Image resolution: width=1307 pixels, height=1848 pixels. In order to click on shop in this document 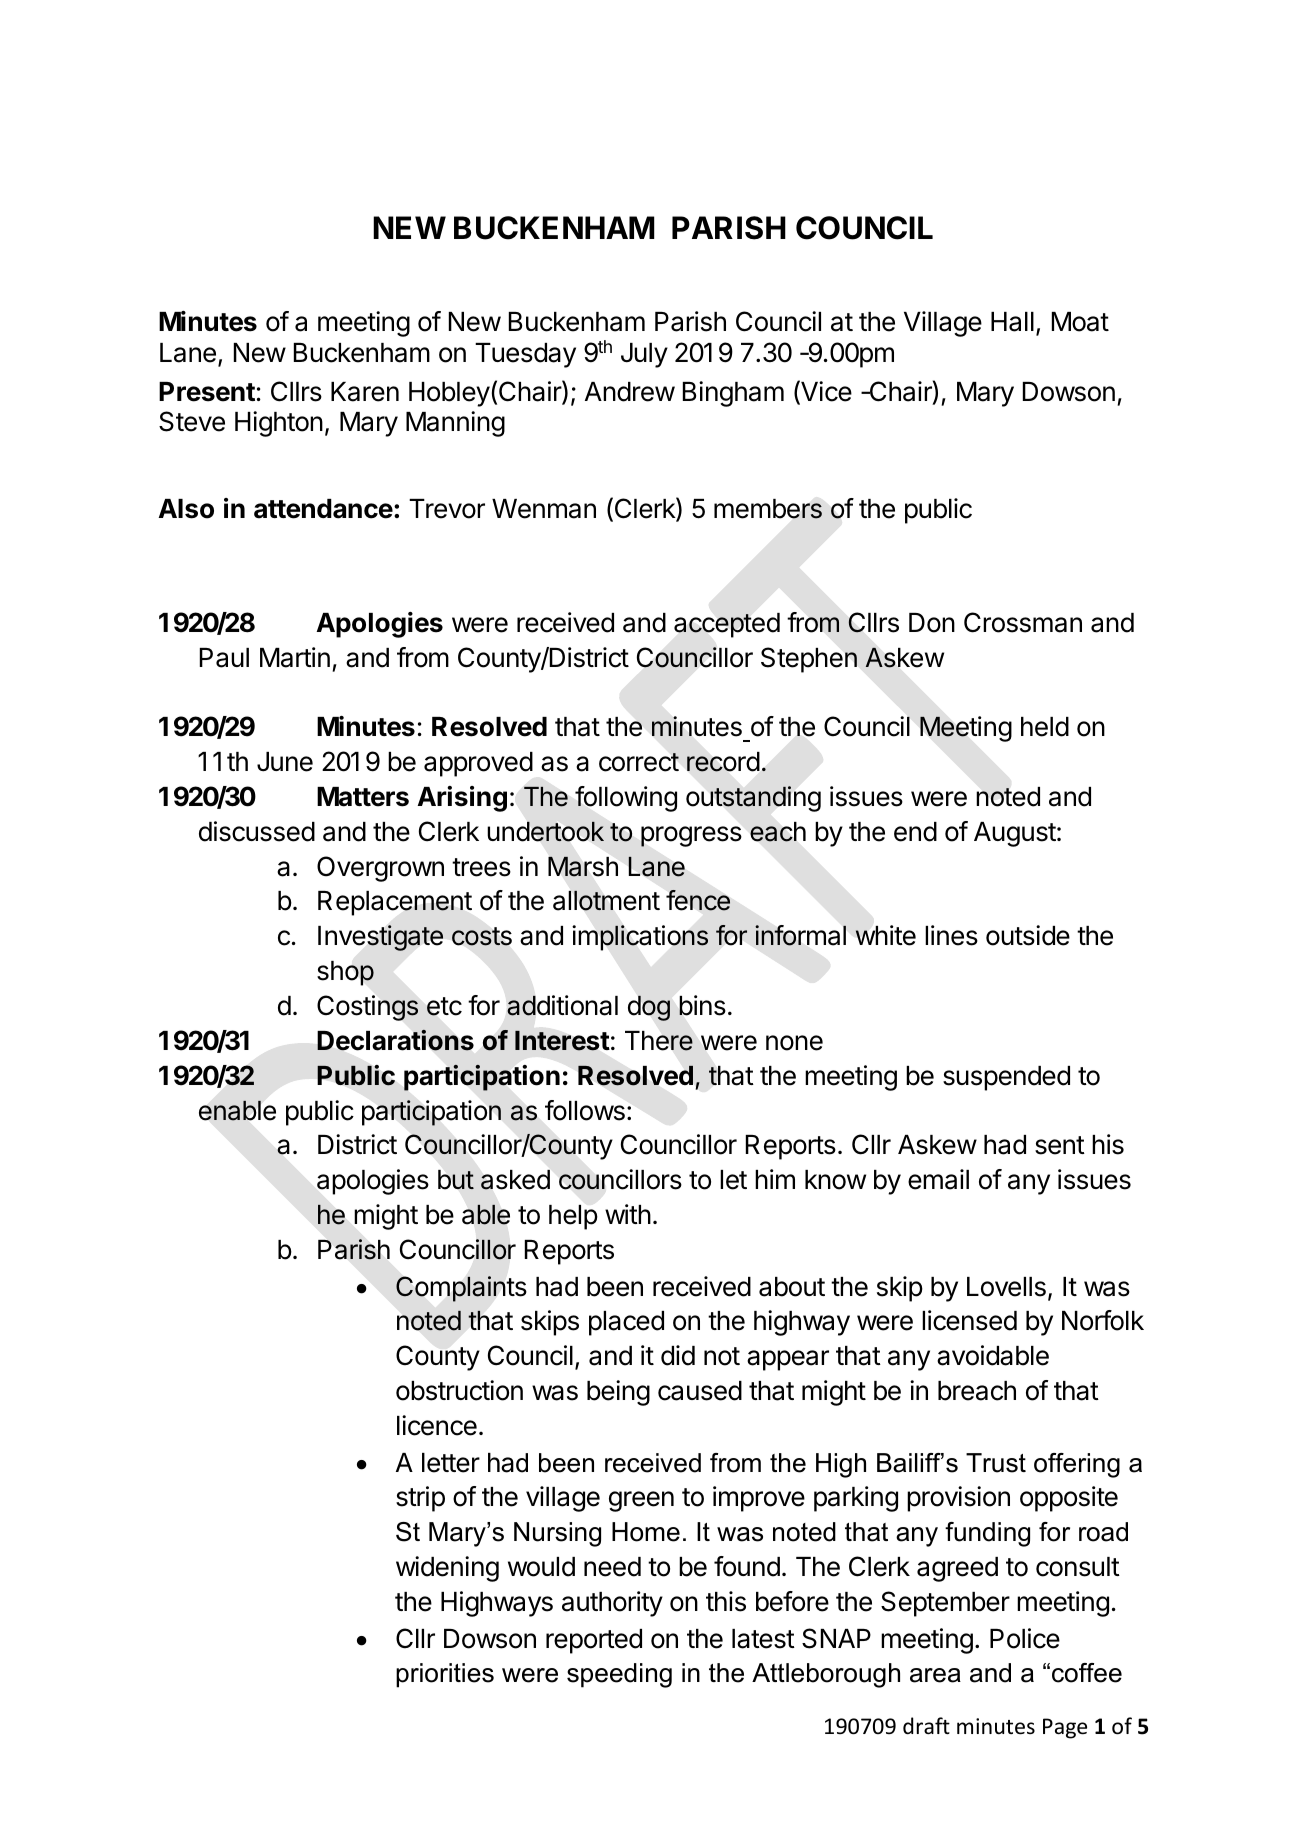, I will do `click(345, 973)`.
